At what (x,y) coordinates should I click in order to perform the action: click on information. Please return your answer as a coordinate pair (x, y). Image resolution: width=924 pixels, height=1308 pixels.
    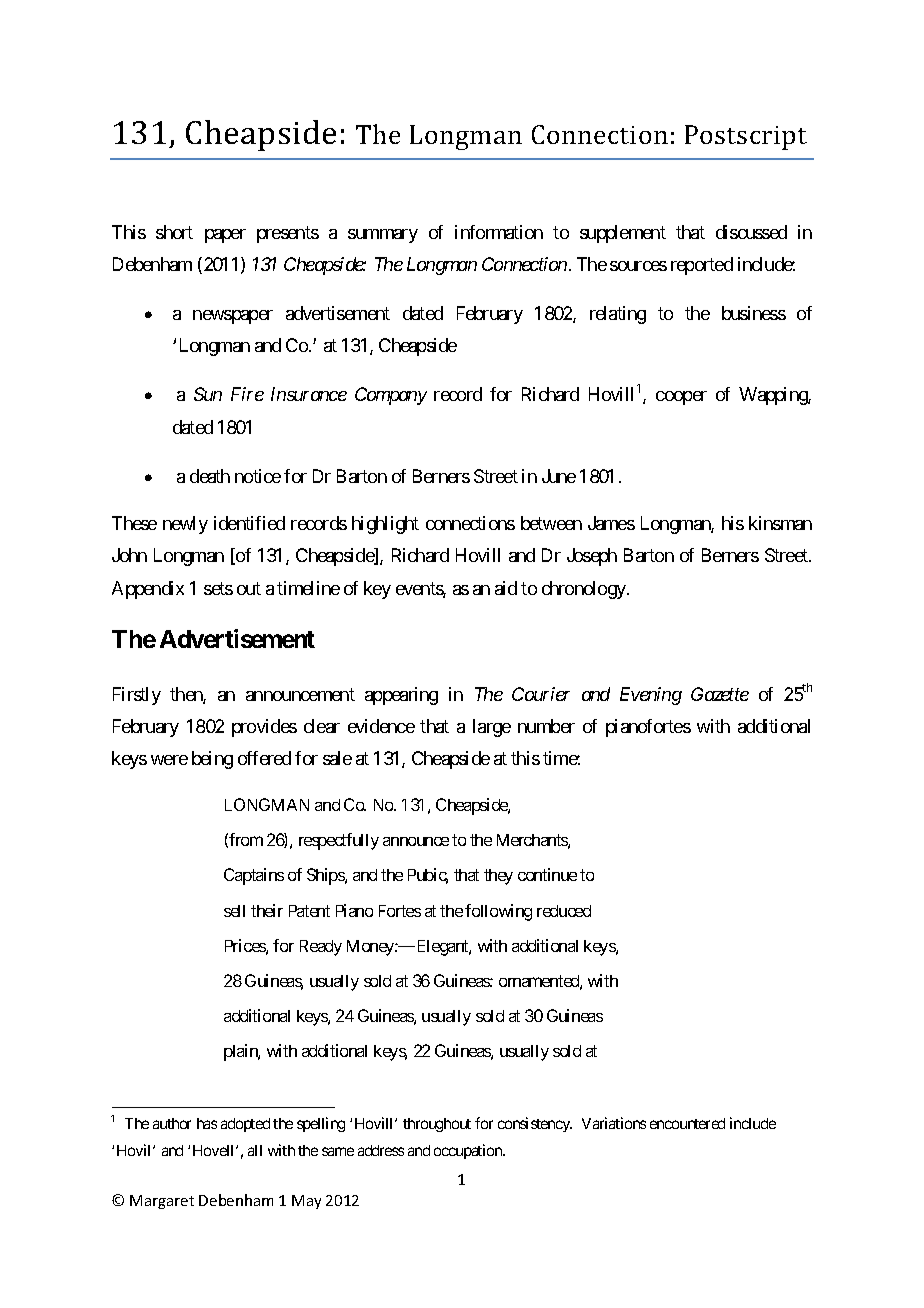
    Looking at the image, I should click on (499, 232).
